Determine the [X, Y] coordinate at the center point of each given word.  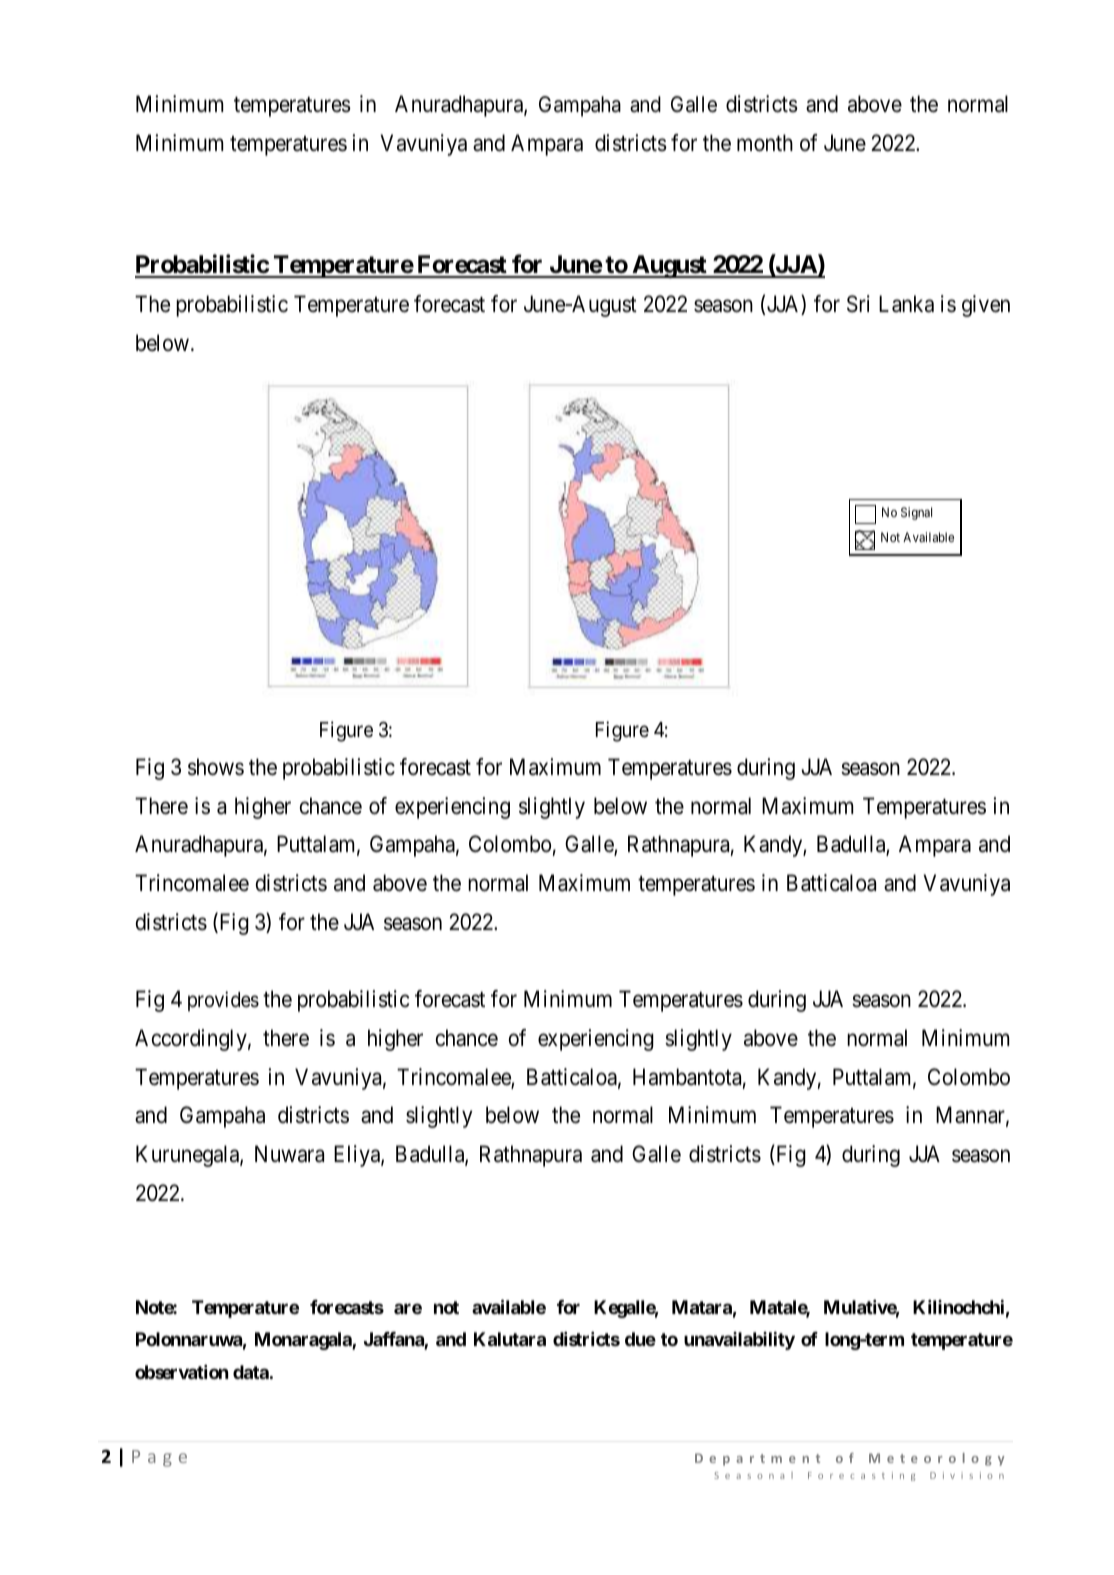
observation [181, 1372]
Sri [858, 304]
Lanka [906, 304]
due [640, 1339]
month [765, 143]
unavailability [739, 1341]
